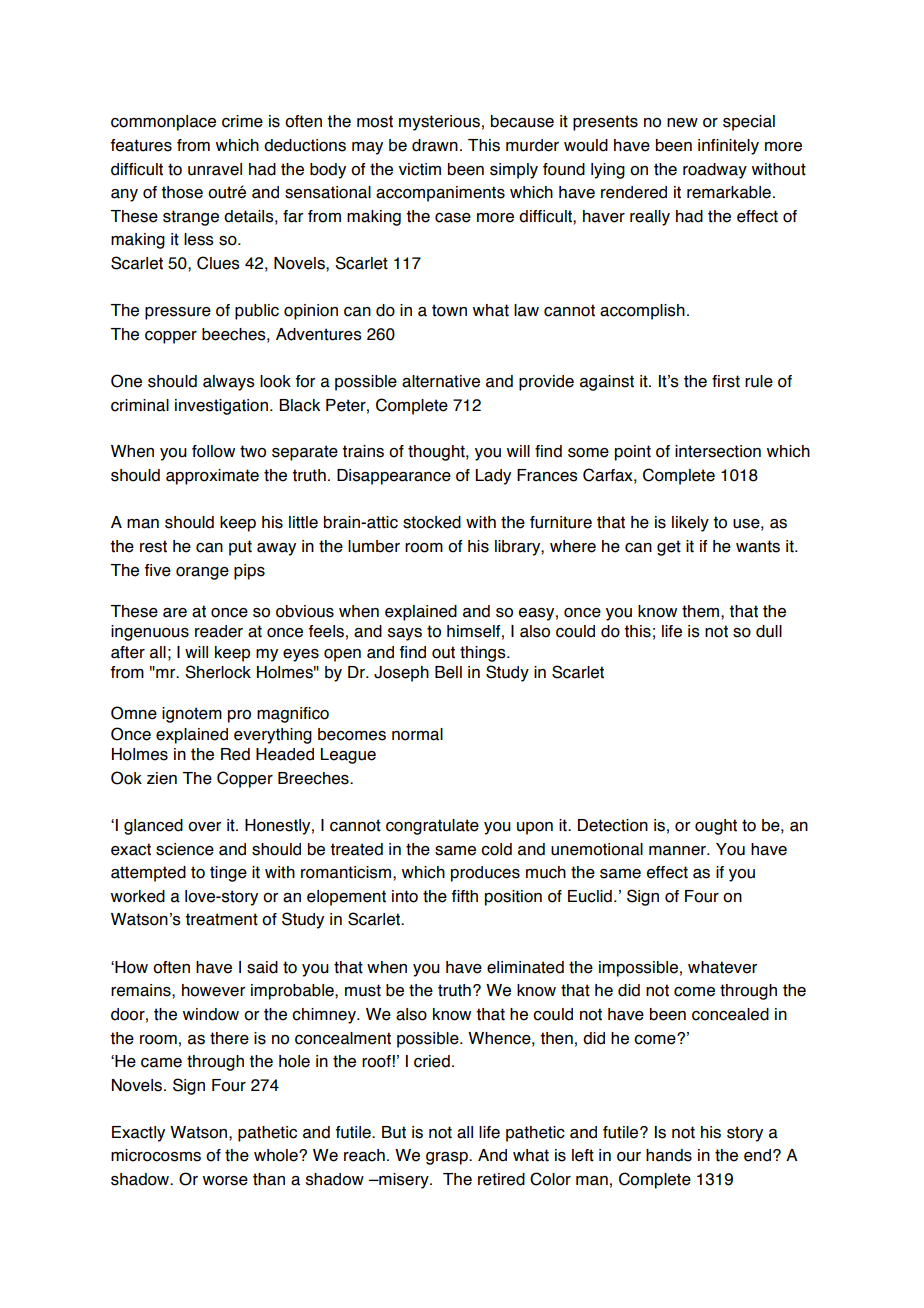 Image resolution: width=924 pixels, height=1308 pixels. Describe the element at coordinates (726, 381) in the screenshot. I see `first` at that location.
